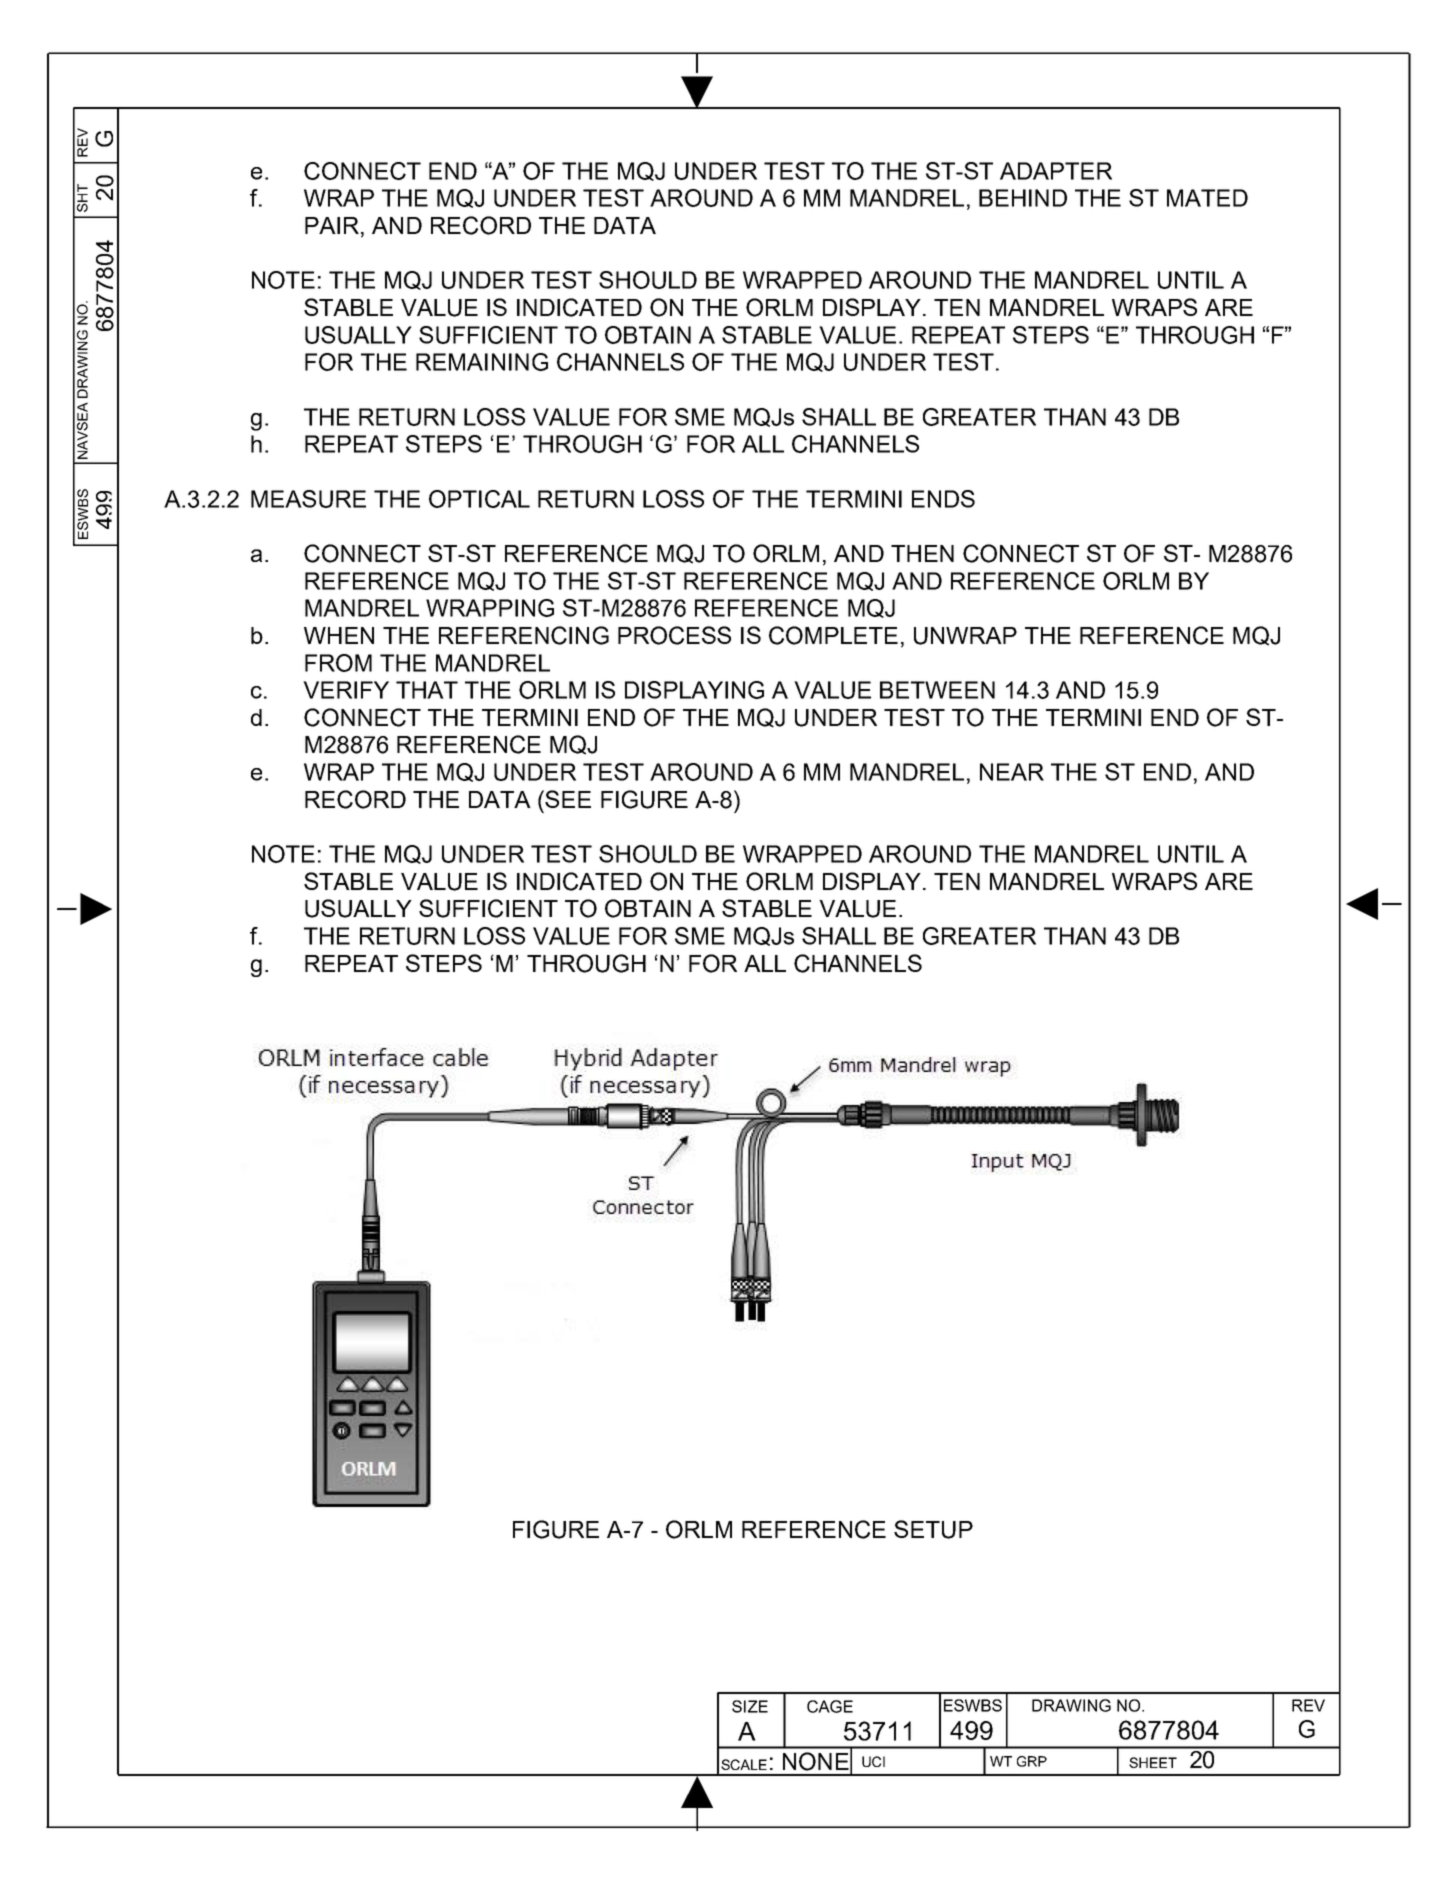  I want to click on SIZE, so click(750, 1706).
